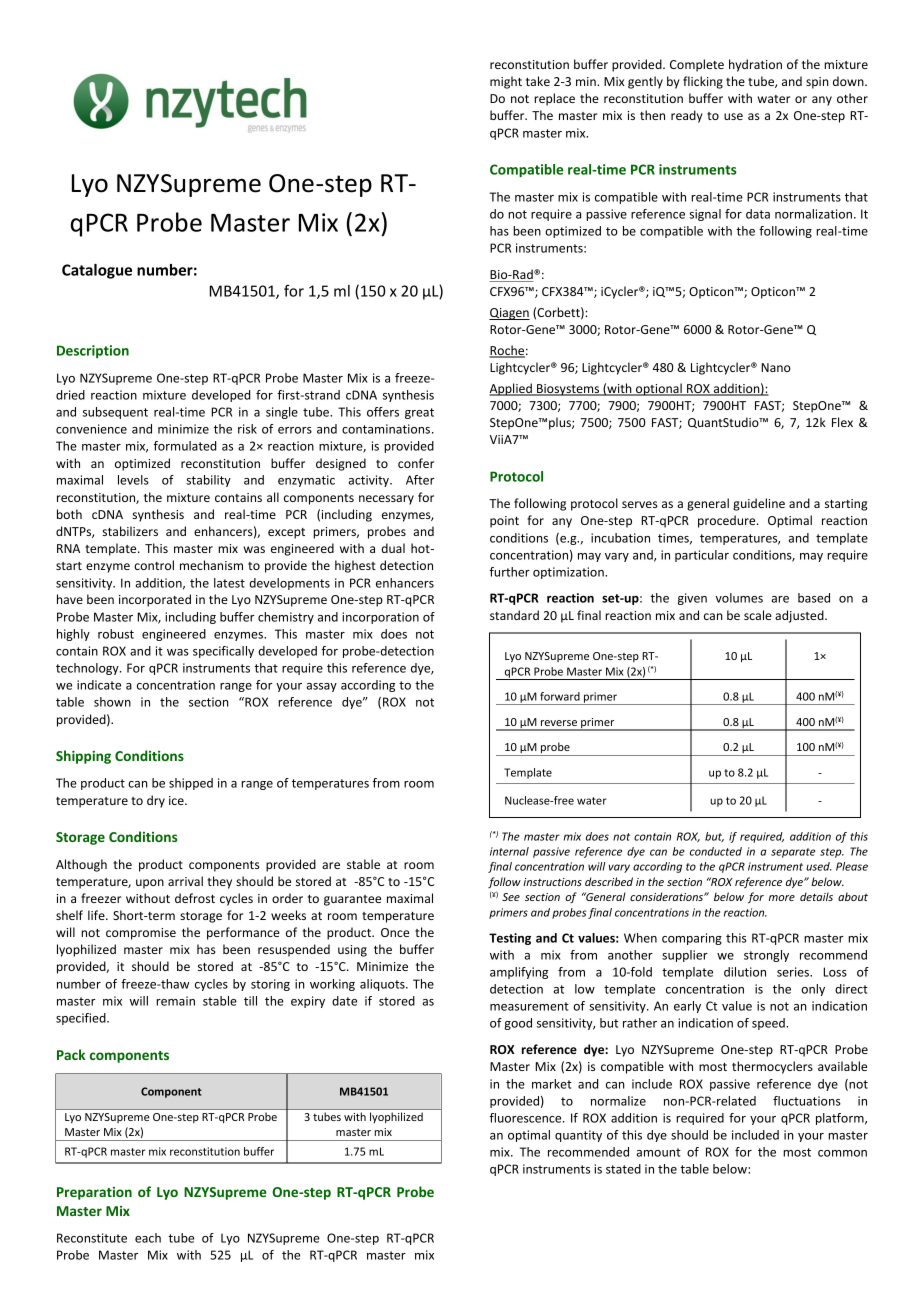 The height and width of the screenshot is (1308, 924). I want to click on might, so click(506, 82).
